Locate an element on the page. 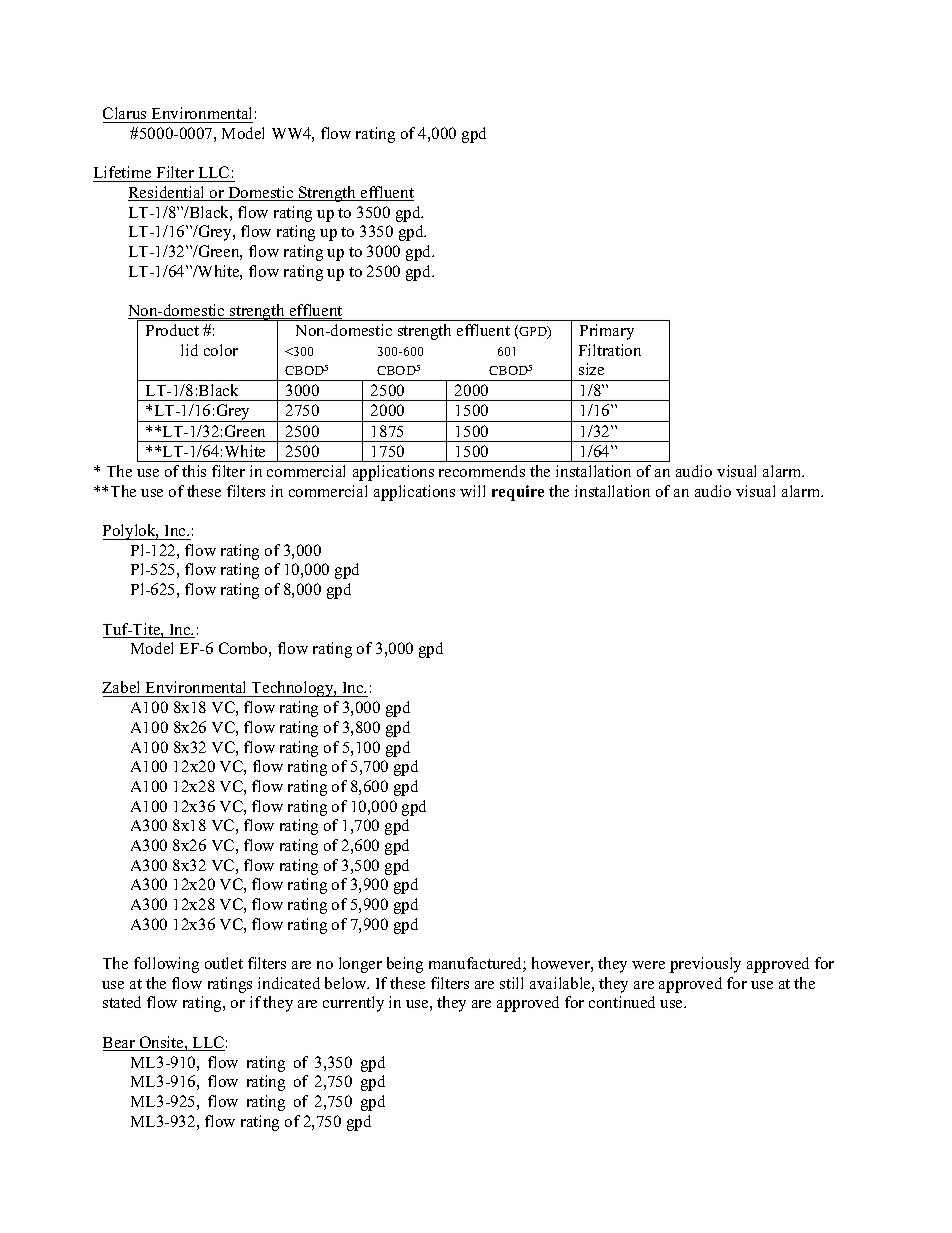  following is located at coordinates (166, 965).
